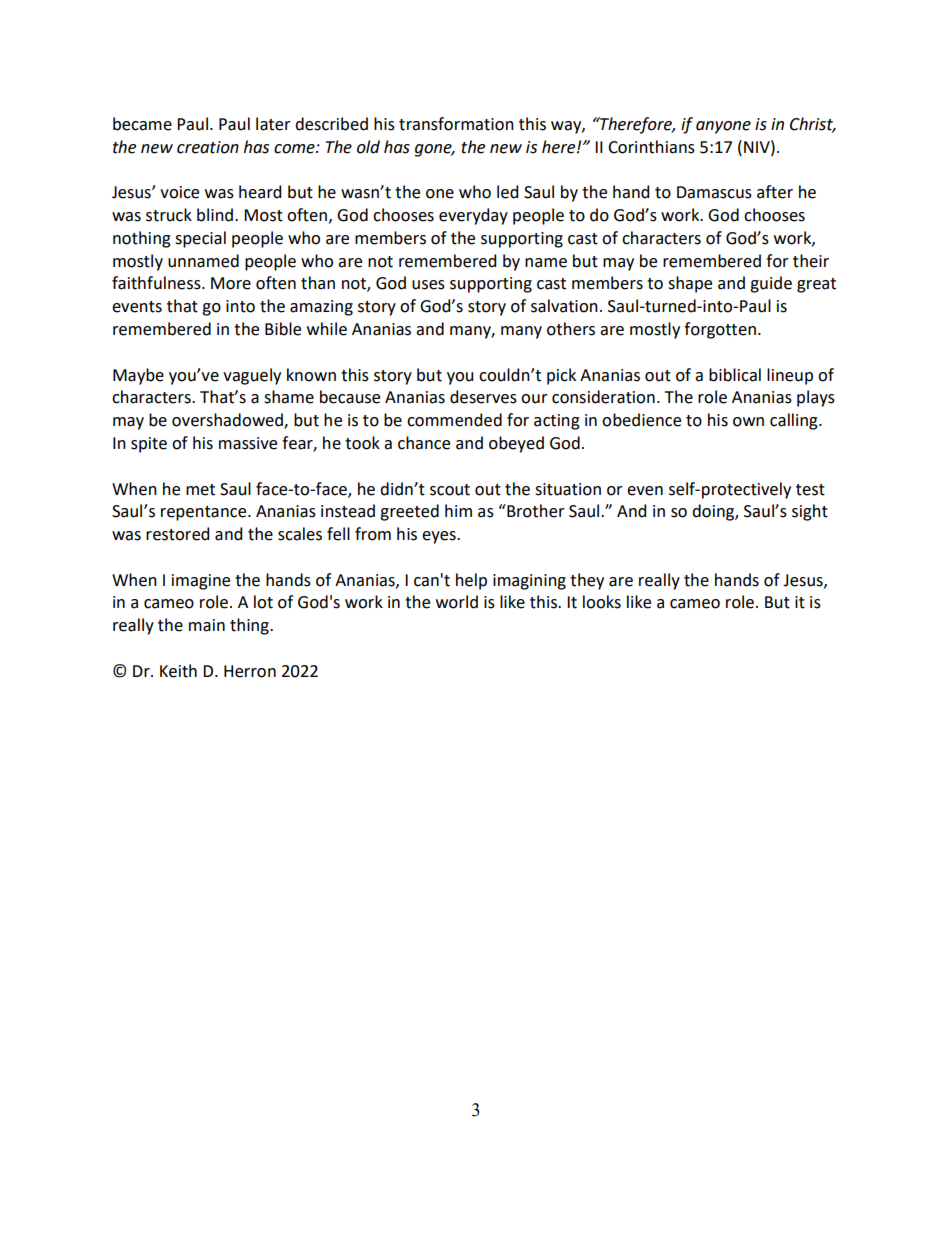 The height and width of the screenshot is (1233, 952). I want to click on others, so click(571, 329).
